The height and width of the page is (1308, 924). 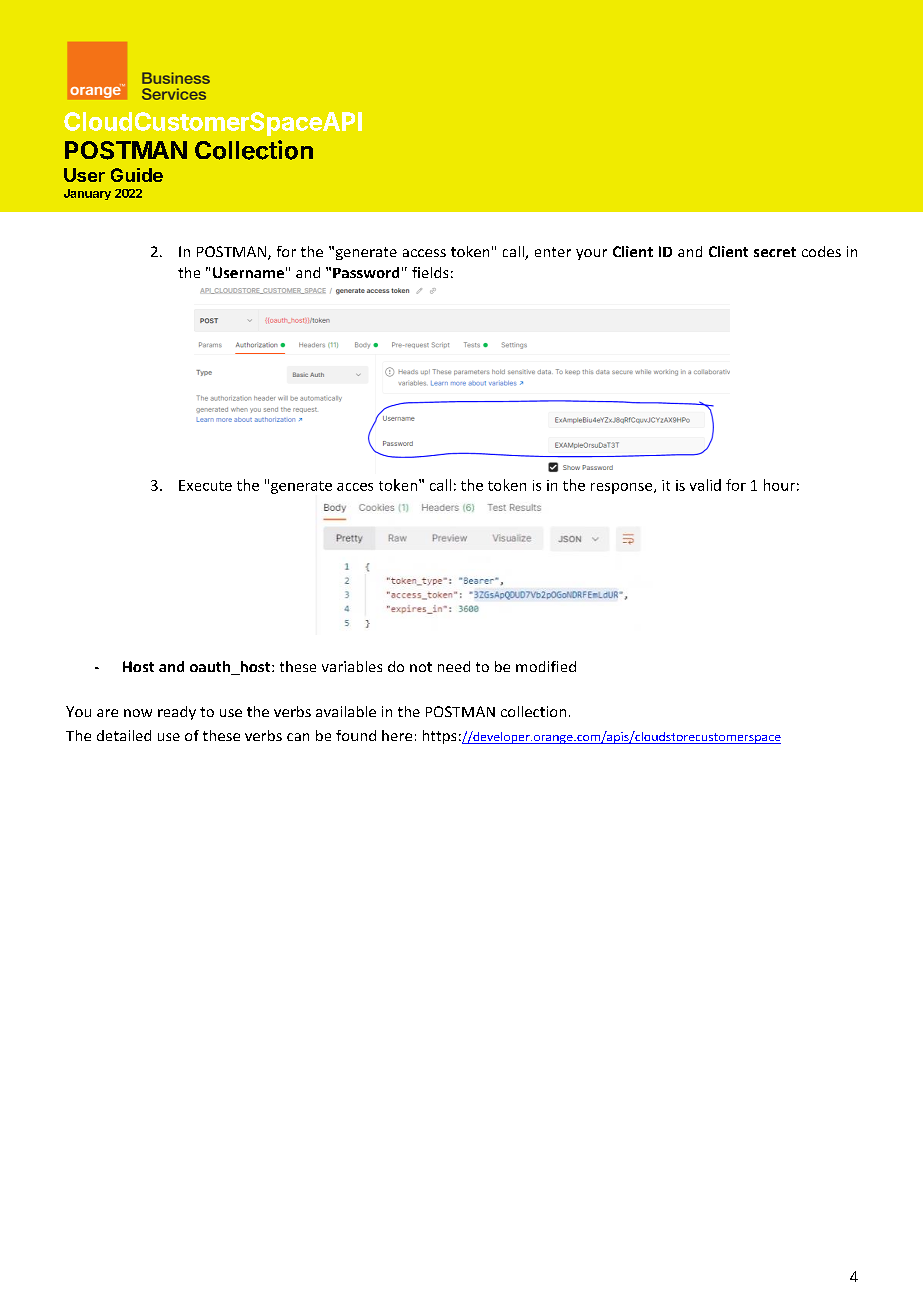 I want to click on Guide, so click(x=137, y=175).
